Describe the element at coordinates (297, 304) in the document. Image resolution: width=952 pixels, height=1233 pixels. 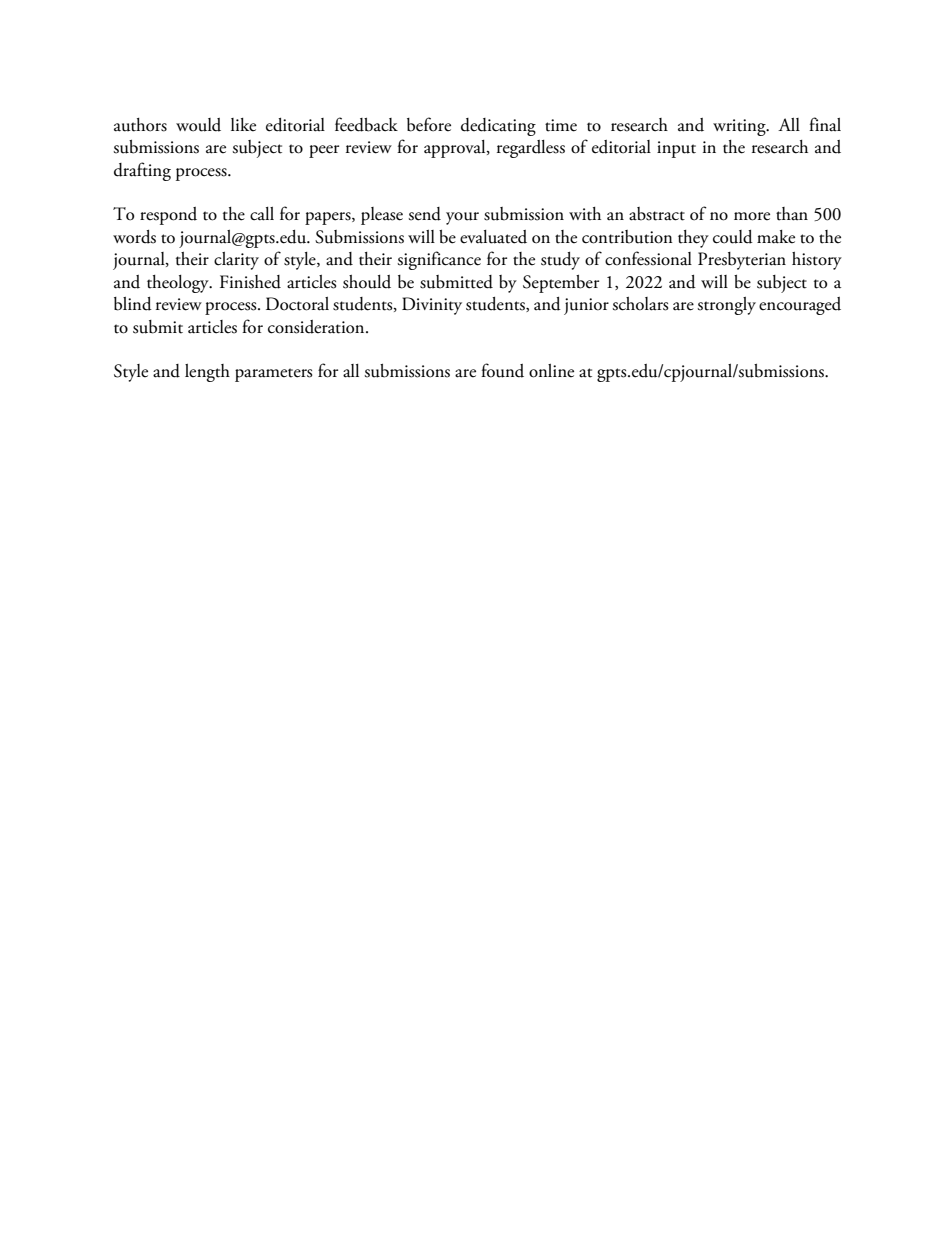
I see `Doctoral` at that location.
